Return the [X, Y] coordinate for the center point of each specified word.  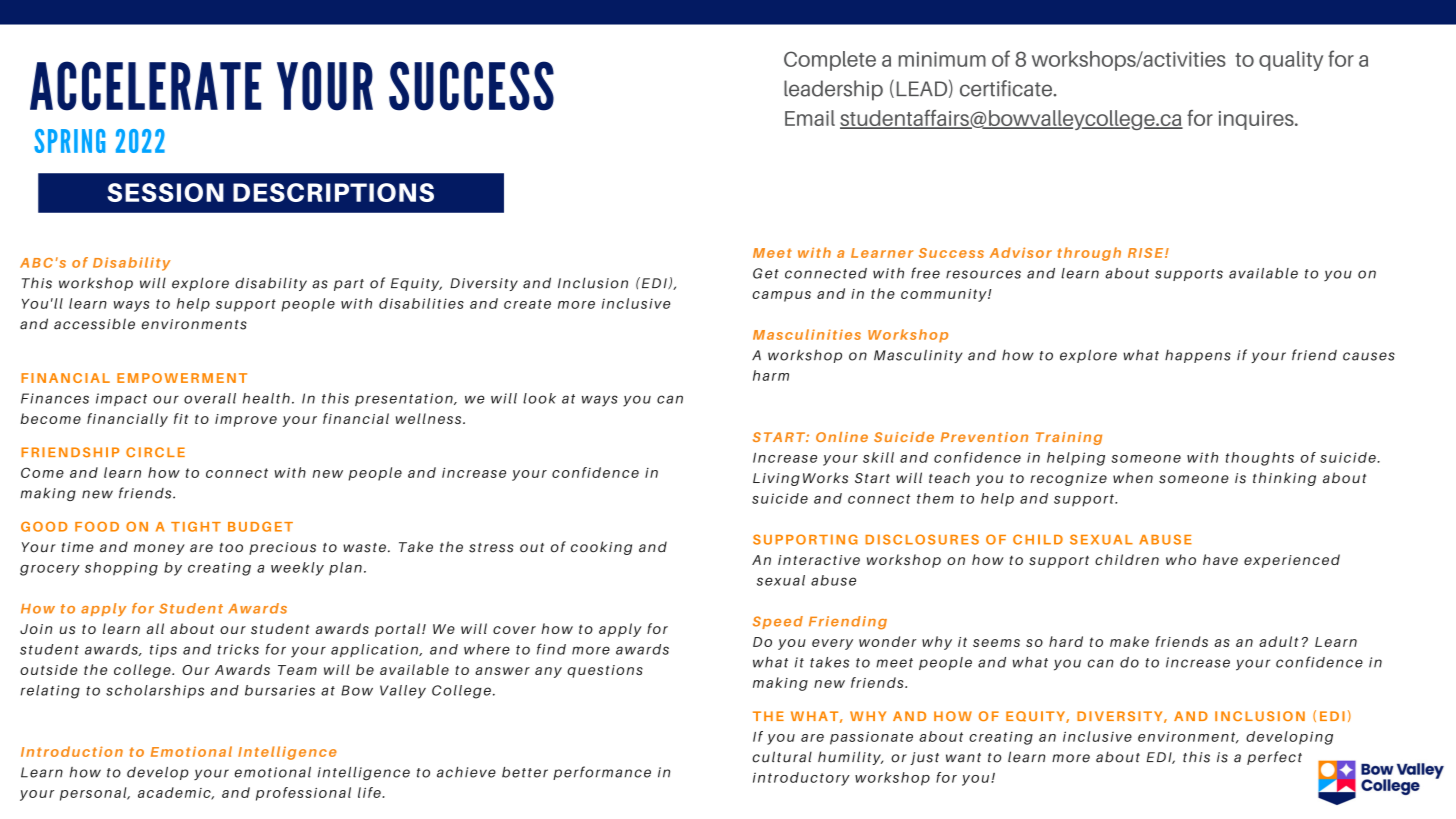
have [1220, 559]
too [231, 547]
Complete [830, 61]
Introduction [72, 751]
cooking [601, 548]
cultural [782, 757]
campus [781, 296]
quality [1291, 61]
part [349, 285]
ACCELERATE [145, 86]
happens [1198, 356]
